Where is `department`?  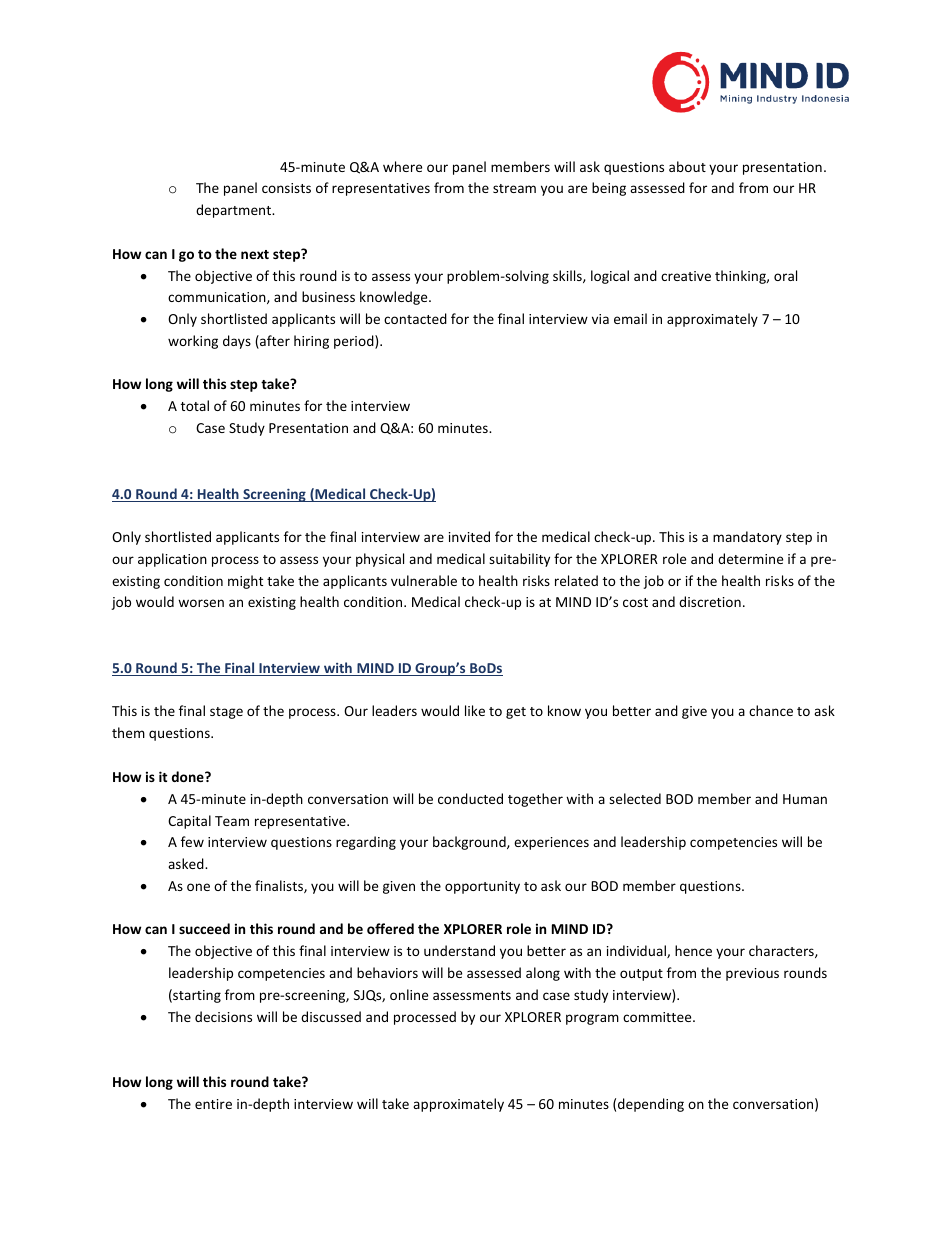 department is located at coordinates (235, 211).
